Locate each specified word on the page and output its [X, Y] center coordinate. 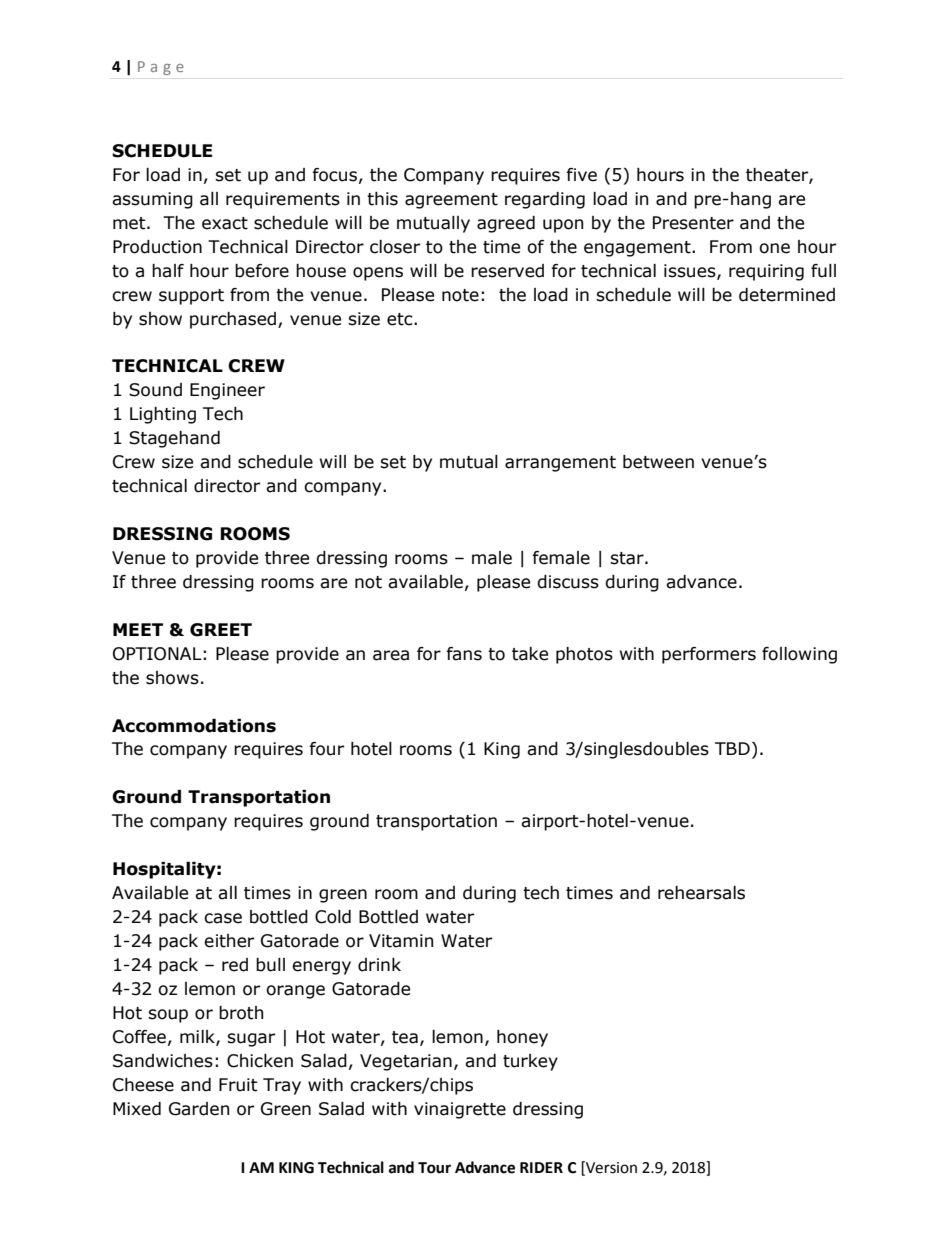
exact [225, 223]
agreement [451, 201]
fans [464, 654]
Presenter [693, 223]
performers [709, 655]
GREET [221, 630]
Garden [199, 1109]
